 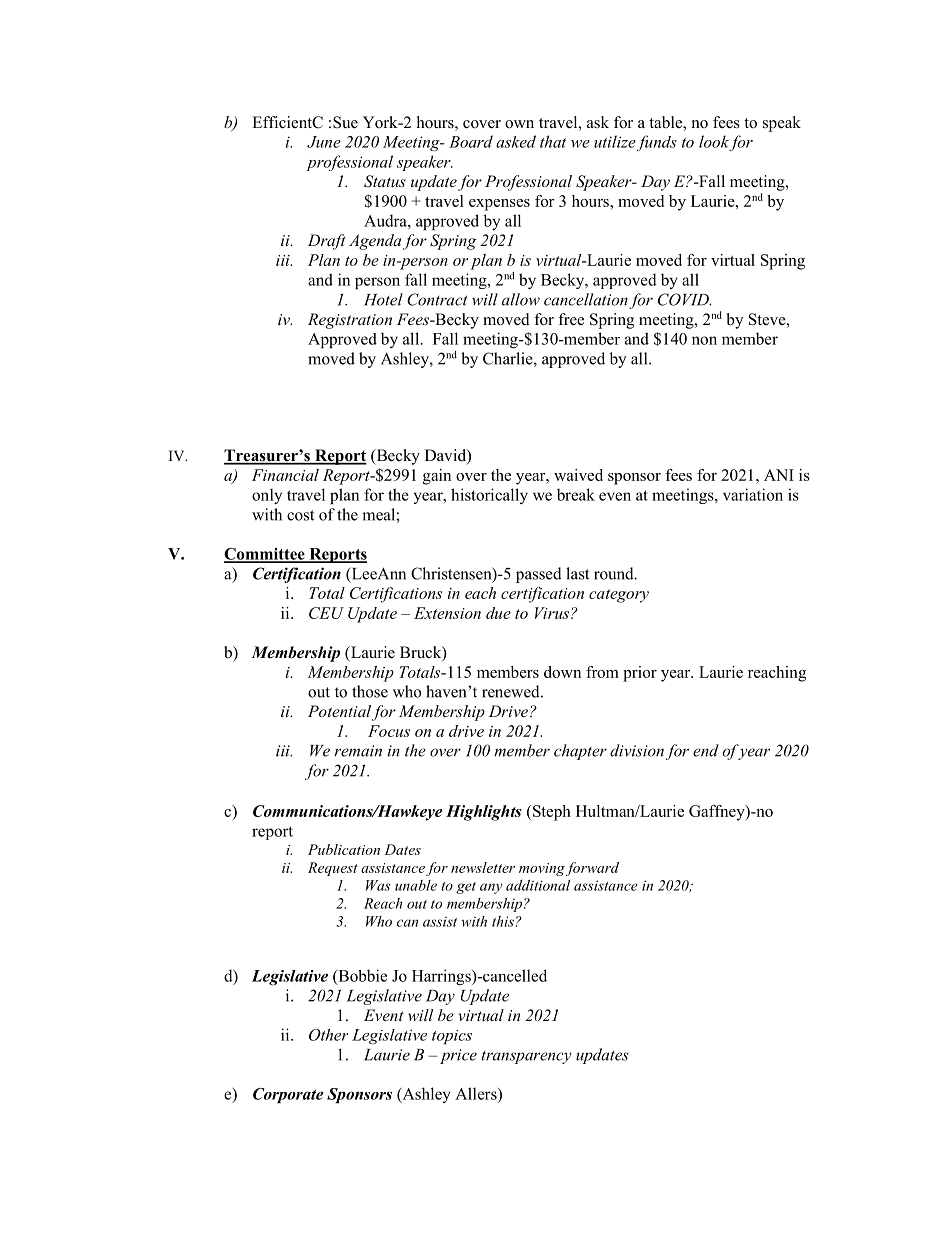 What do you see at coordinates (516, 141) in the image?
I see `asked` at bounding box center [516, 141].
